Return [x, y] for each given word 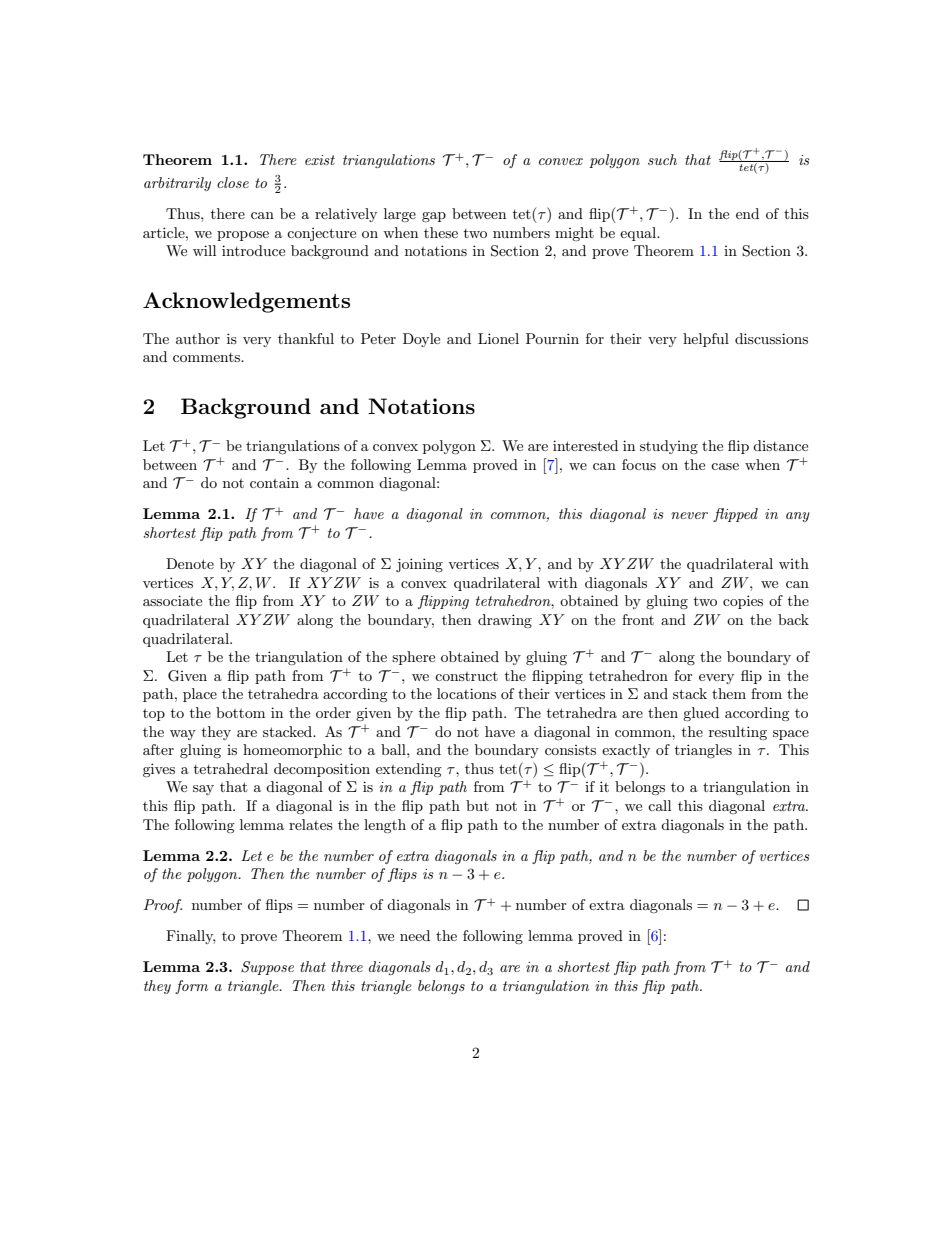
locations [466, 693]
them [729, 693]
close [233, 182]
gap [434, 217]
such [662, 159]
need [415, 935]
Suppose [267, 968]
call [659, 805]
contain [274, 482]
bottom [240, 712]
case [725, 466]
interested [585, 445]
